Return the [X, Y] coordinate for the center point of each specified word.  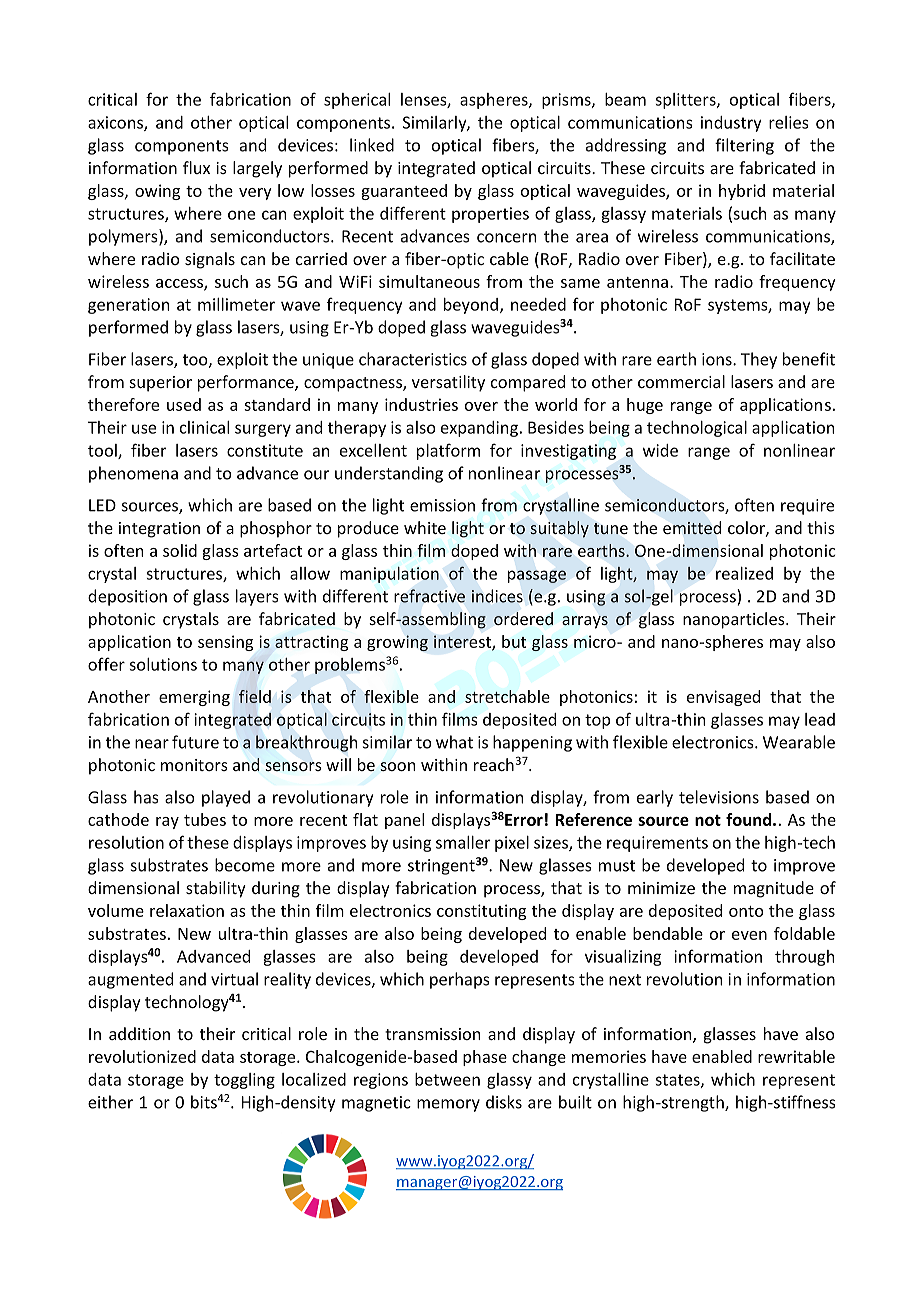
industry [731, 124]
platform [448, 451]
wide [660, 450]
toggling [244, 1081]
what [454, 742]
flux [196, 167]
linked [372, 145]
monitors [194, 765]
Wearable [799, 742]
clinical [204, 427]
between [447, 1079]
